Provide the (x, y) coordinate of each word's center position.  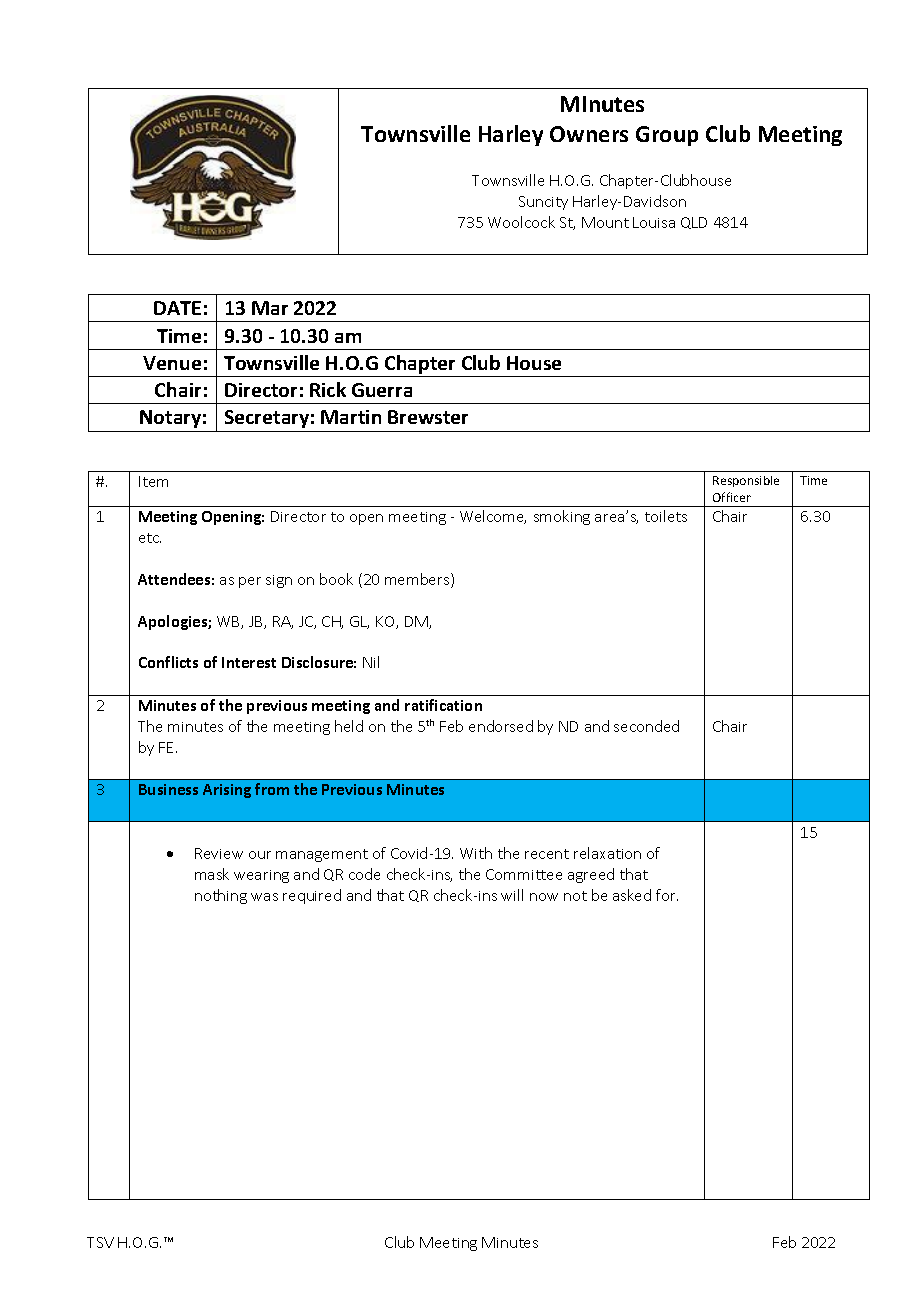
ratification (443, 705)
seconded (646, 726)
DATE (177, 308)
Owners (589, 134)
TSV (100, 1242)
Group (667, 136)
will (512, 895)
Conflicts (168, 662)
